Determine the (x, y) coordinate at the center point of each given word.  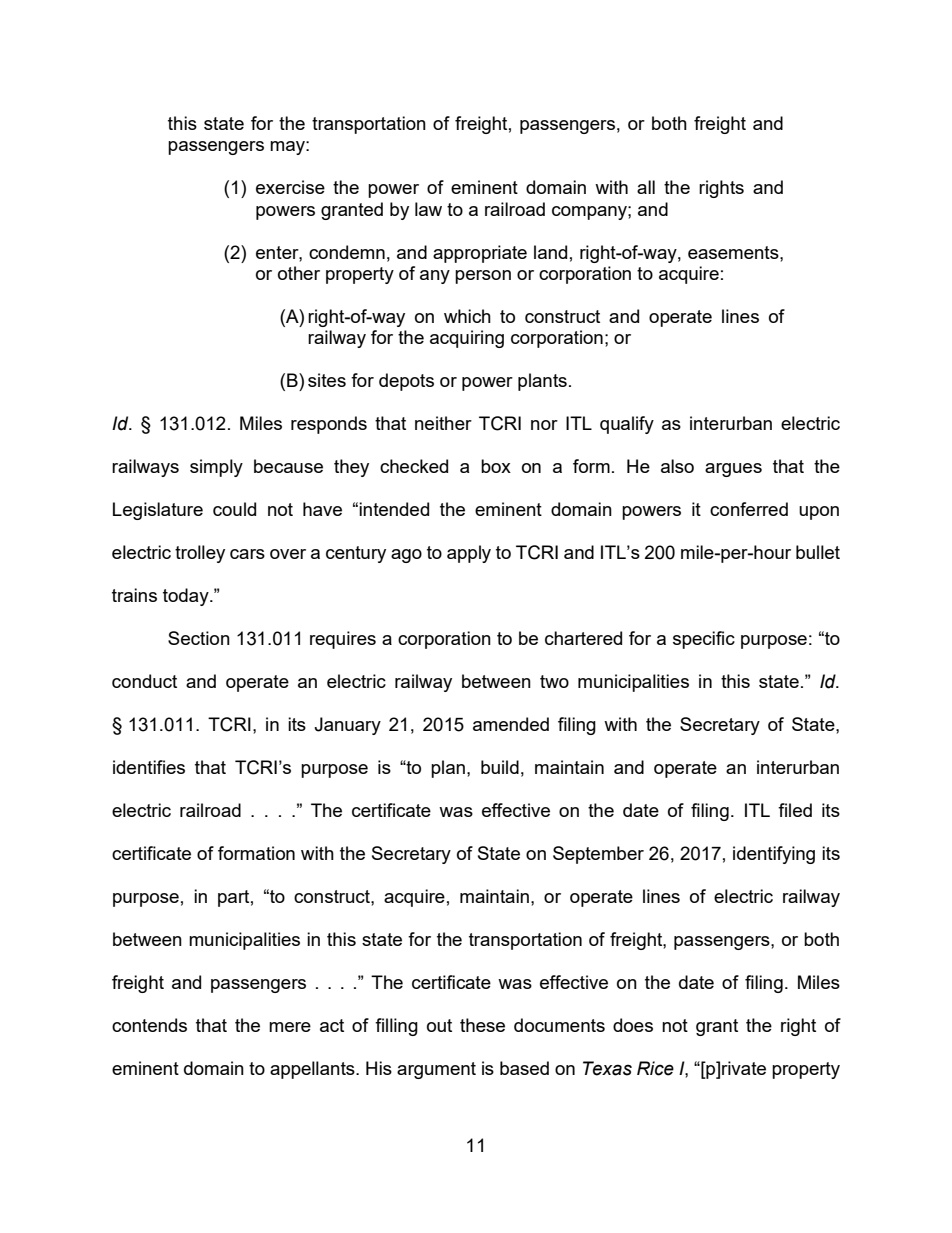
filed (795, 810)
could (234, 509)
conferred (749, 509)
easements (734, 252)
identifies (149, 767)
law (428, 209)
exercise (290, 187)
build (500, 767)
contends (149, 1025)
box (496, 466)
